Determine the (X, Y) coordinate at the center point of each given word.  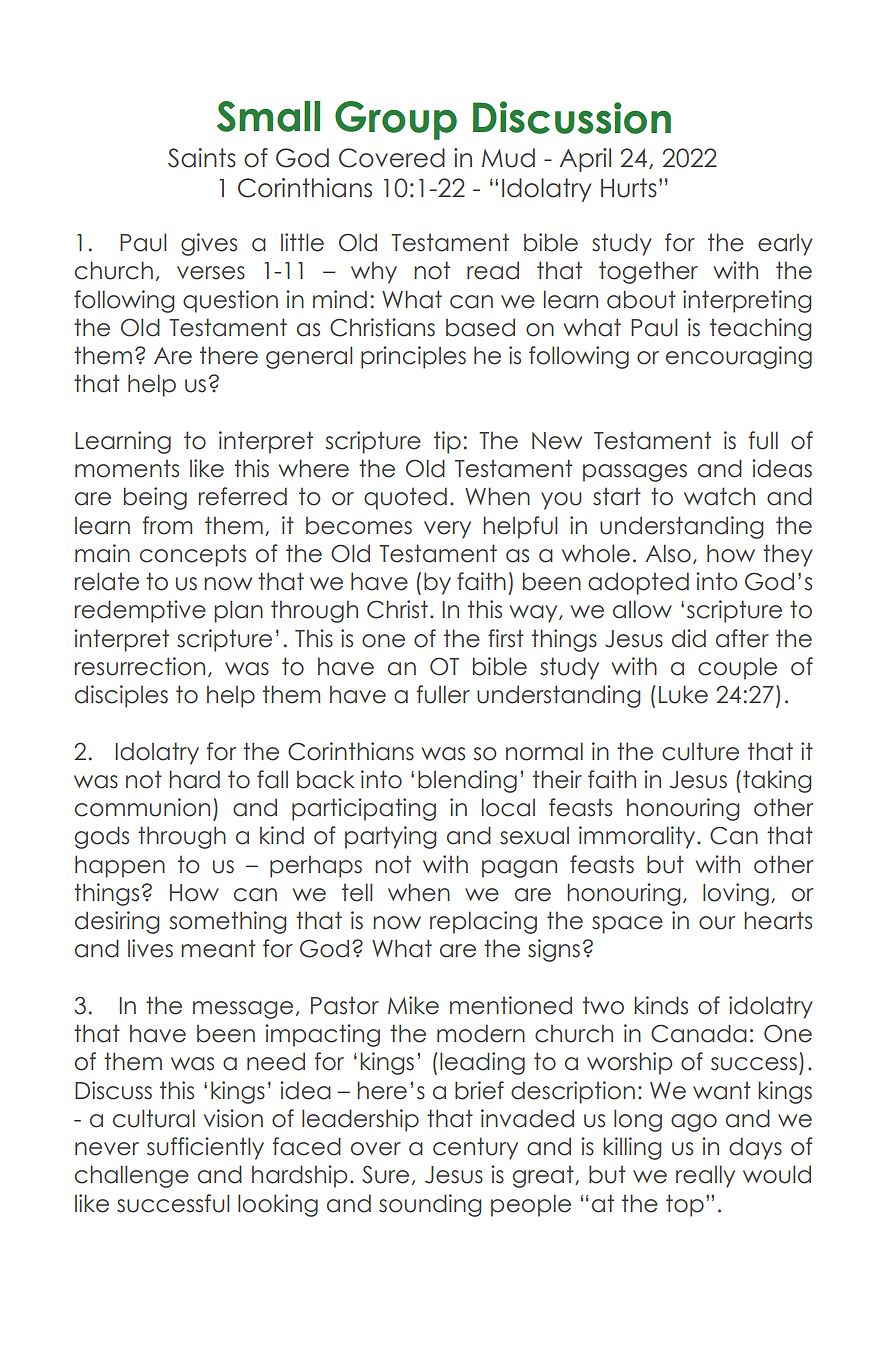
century (475, 1148)
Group (396, 120)
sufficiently (205, 1148)
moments (127, 469)
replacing (483, 922)
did (689, 638)
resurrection (140, 666)
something (228, 922)
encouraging (739, 357)
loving (736, 894)
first (506, 638)
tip (447, 442)
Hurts (629, 188)
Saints (202, 158)
